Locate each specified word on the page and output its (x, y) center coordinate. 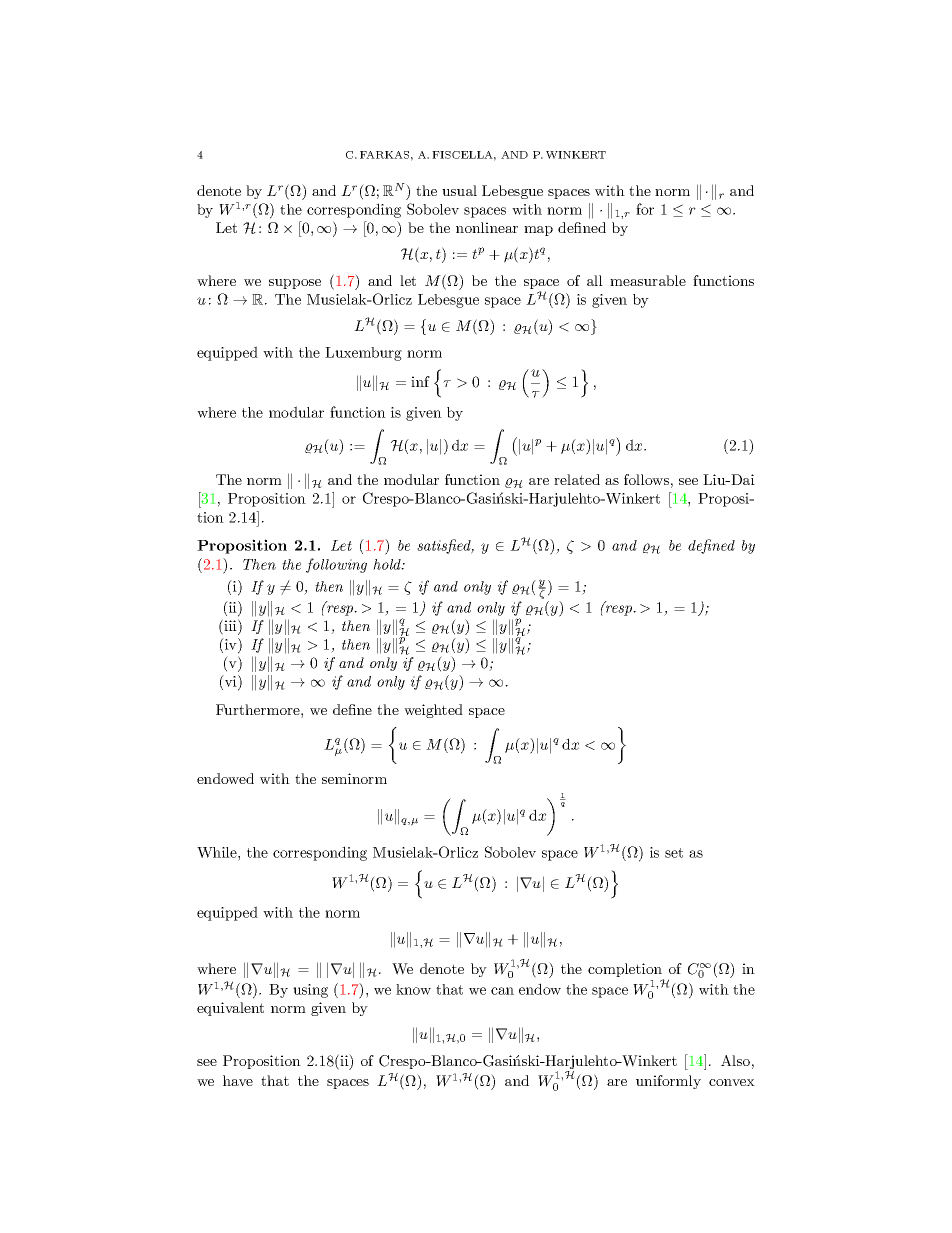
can (502, 991)
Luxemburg (363, 354)
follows (646, 479)
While (218, 852)
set (674, 853)
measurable (648, 280)
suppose (295, 284)
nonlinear (487, 227)
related (577, 479)
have (238, 1080)
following (336, 565)
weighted (433, 711)
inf (420, 381)
